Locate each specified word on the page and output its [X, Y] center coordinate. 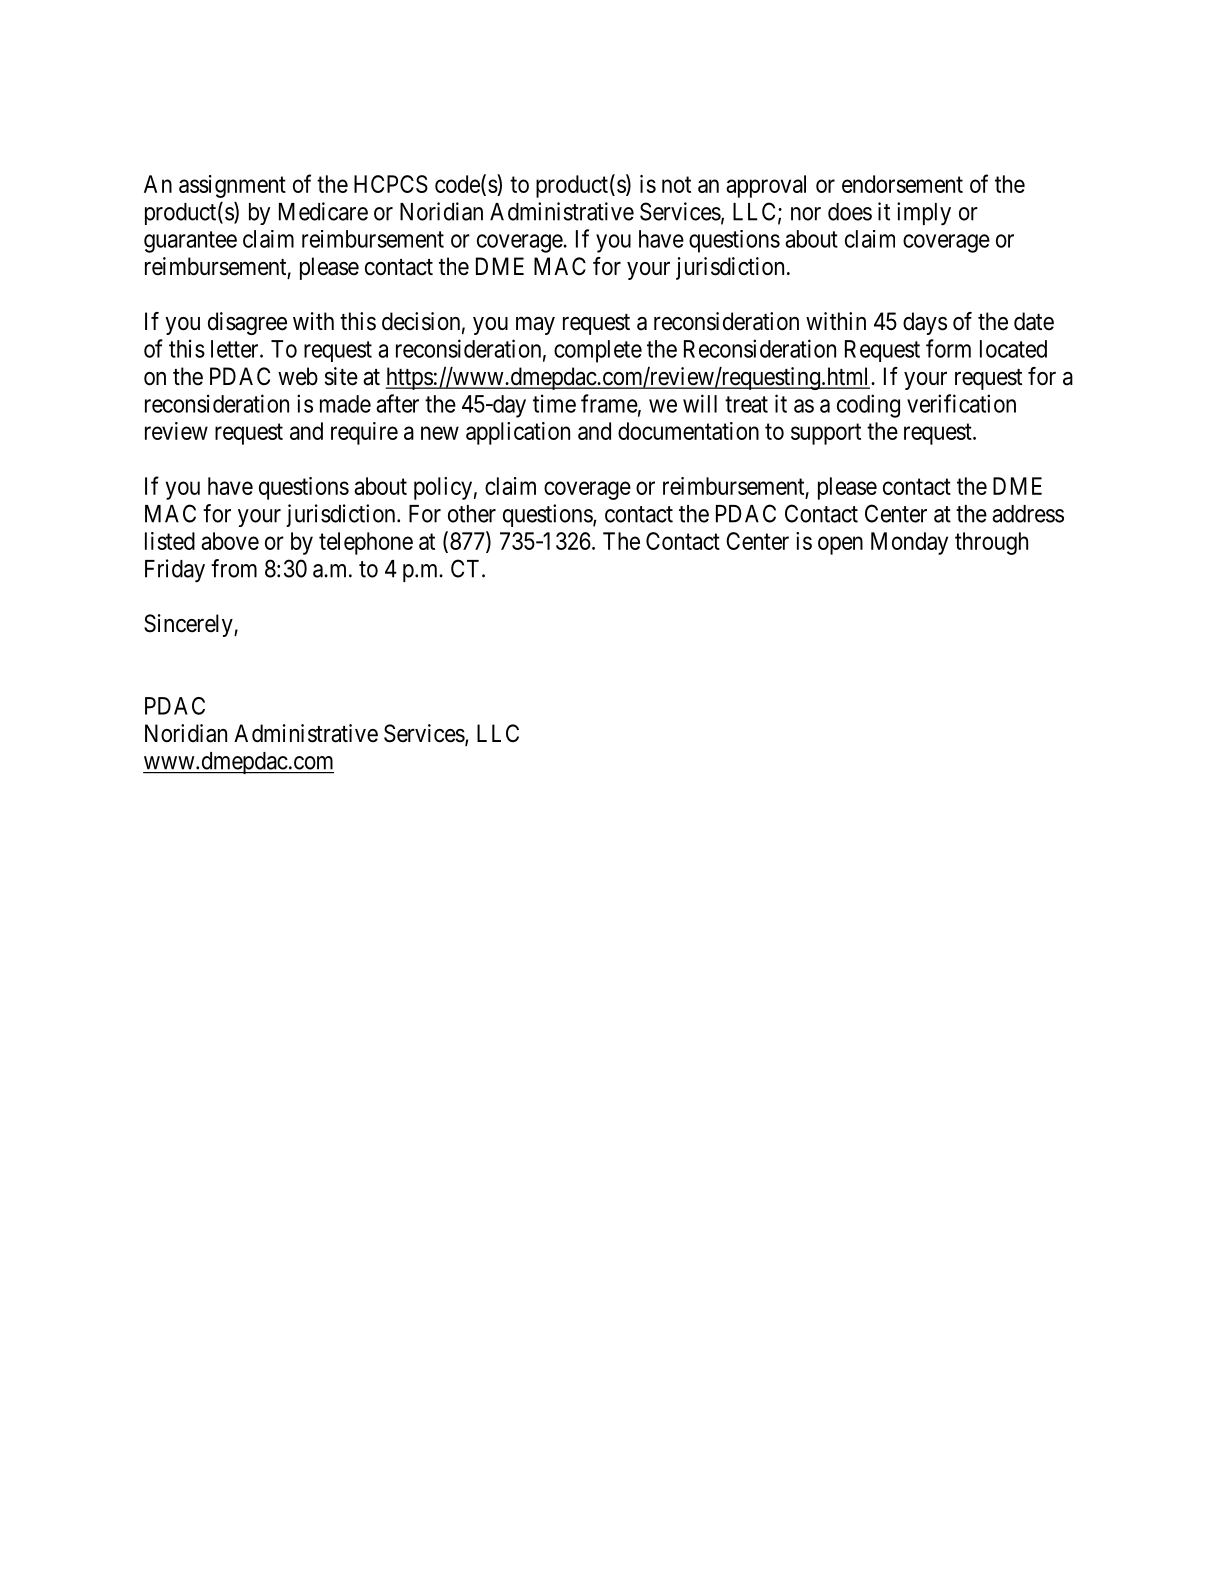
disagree [247, 323]
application [518, 433]
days [925, 323]
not [676, 184]
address [1028, 514]
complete [598, 351]
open [840, 545]
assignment [232, 186]
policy [443, 488]
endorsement [902, 184]
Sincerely [189, 625]
